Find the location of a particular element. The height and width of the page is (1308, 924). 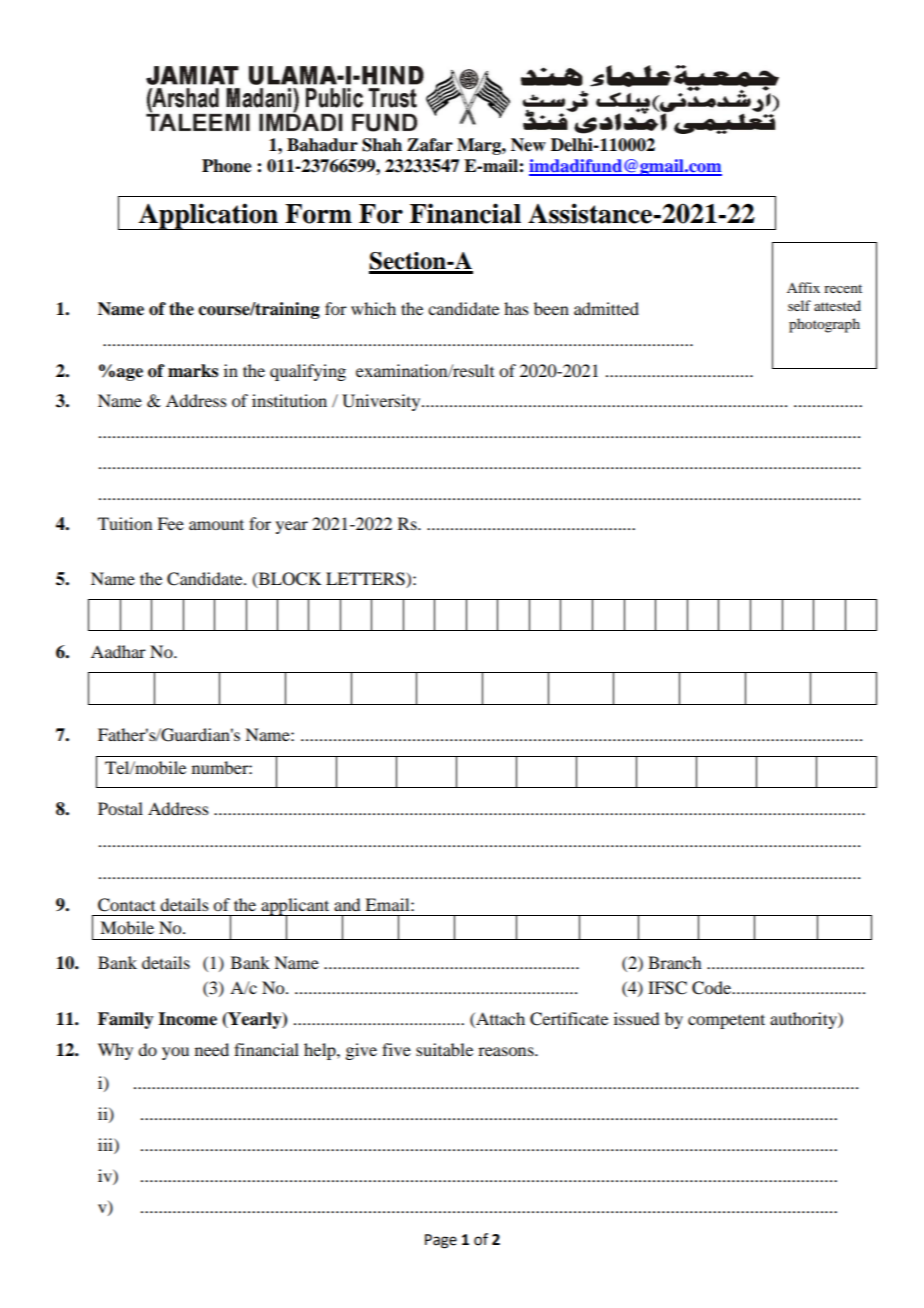

Affix is located at coordinates (803, 287).
